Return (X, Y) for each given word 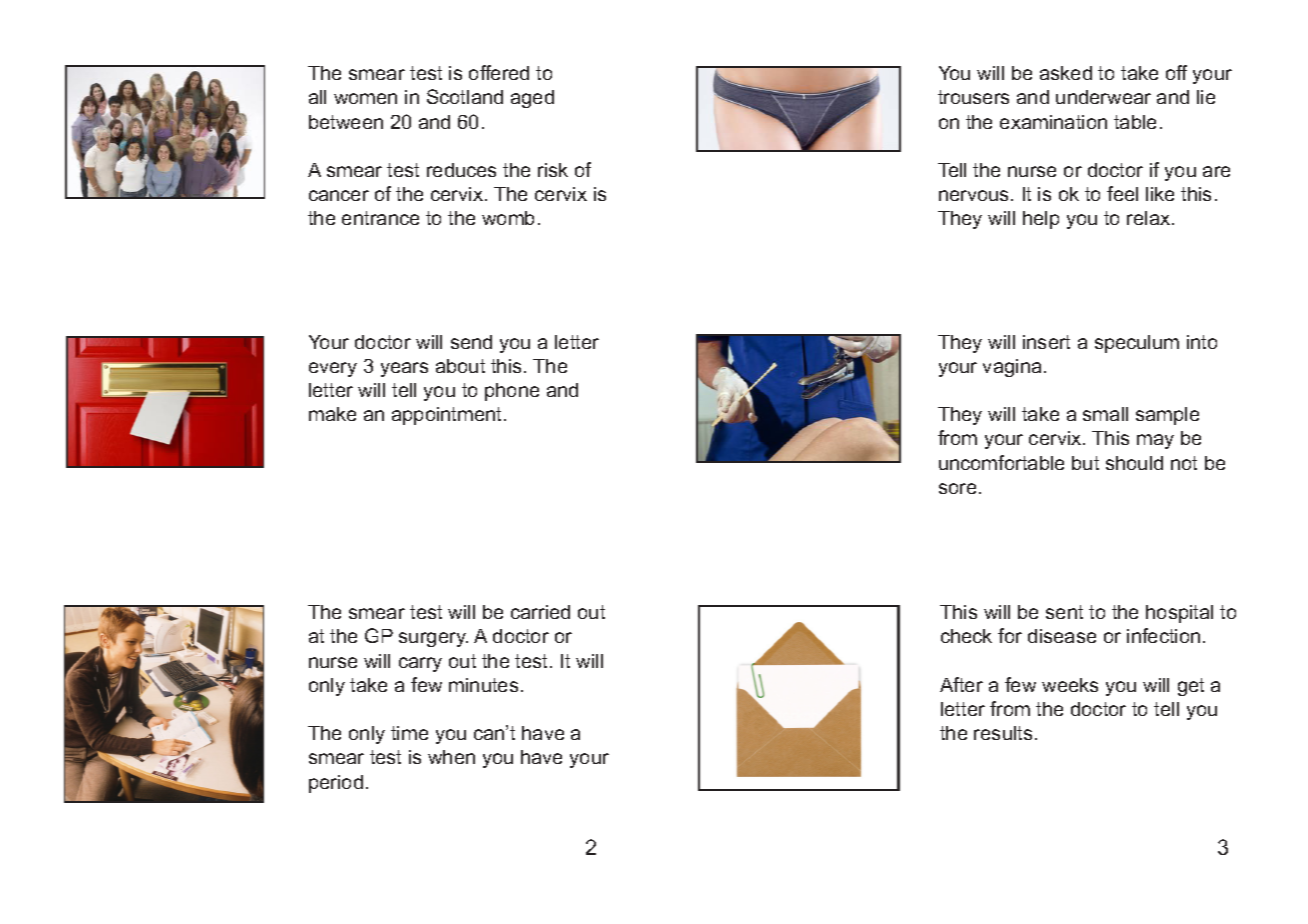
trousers (973, 97)
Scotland (465, 96)
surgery (433, 639)
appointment (448, 416)
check (966, 636)
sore (957, 488)
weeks (1070, 685)
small (1105, 414)
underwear (1103, 97)
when (451, 757)
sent (1064, 612)
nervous (975, 195)
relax (1150, 218)
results (1003, 733)
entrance (380, 218)
